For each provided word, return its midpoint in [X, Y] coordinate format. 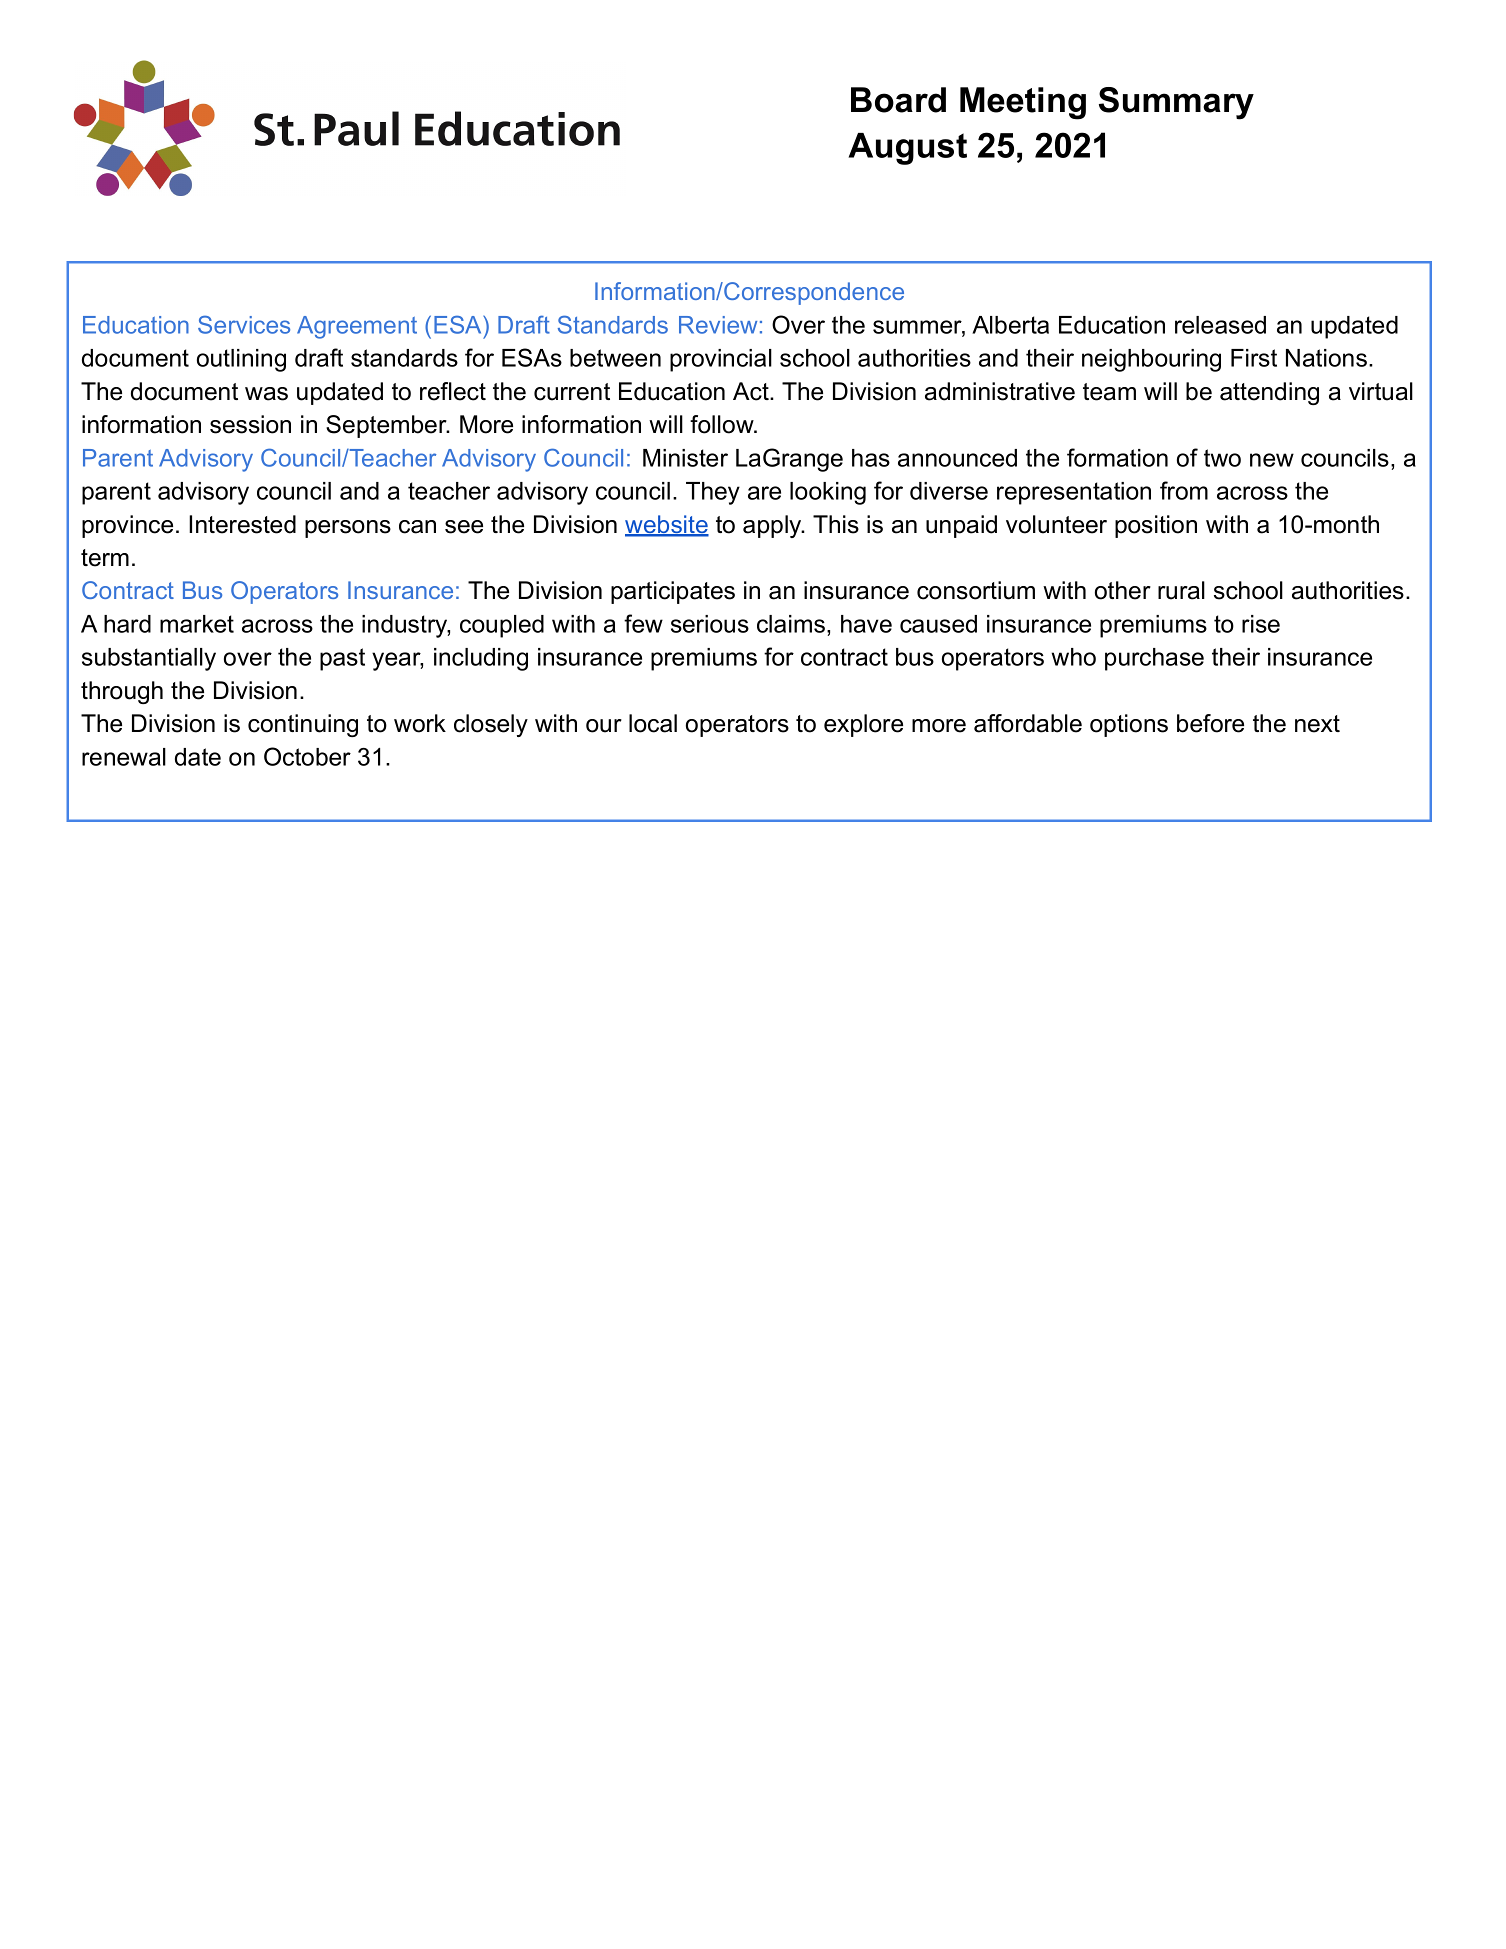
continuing [303, 725]
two [1222, 458]
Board [898, 100]
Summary [1176, 103]
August [907, 149]
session [250, 424]
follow [723, 424]
